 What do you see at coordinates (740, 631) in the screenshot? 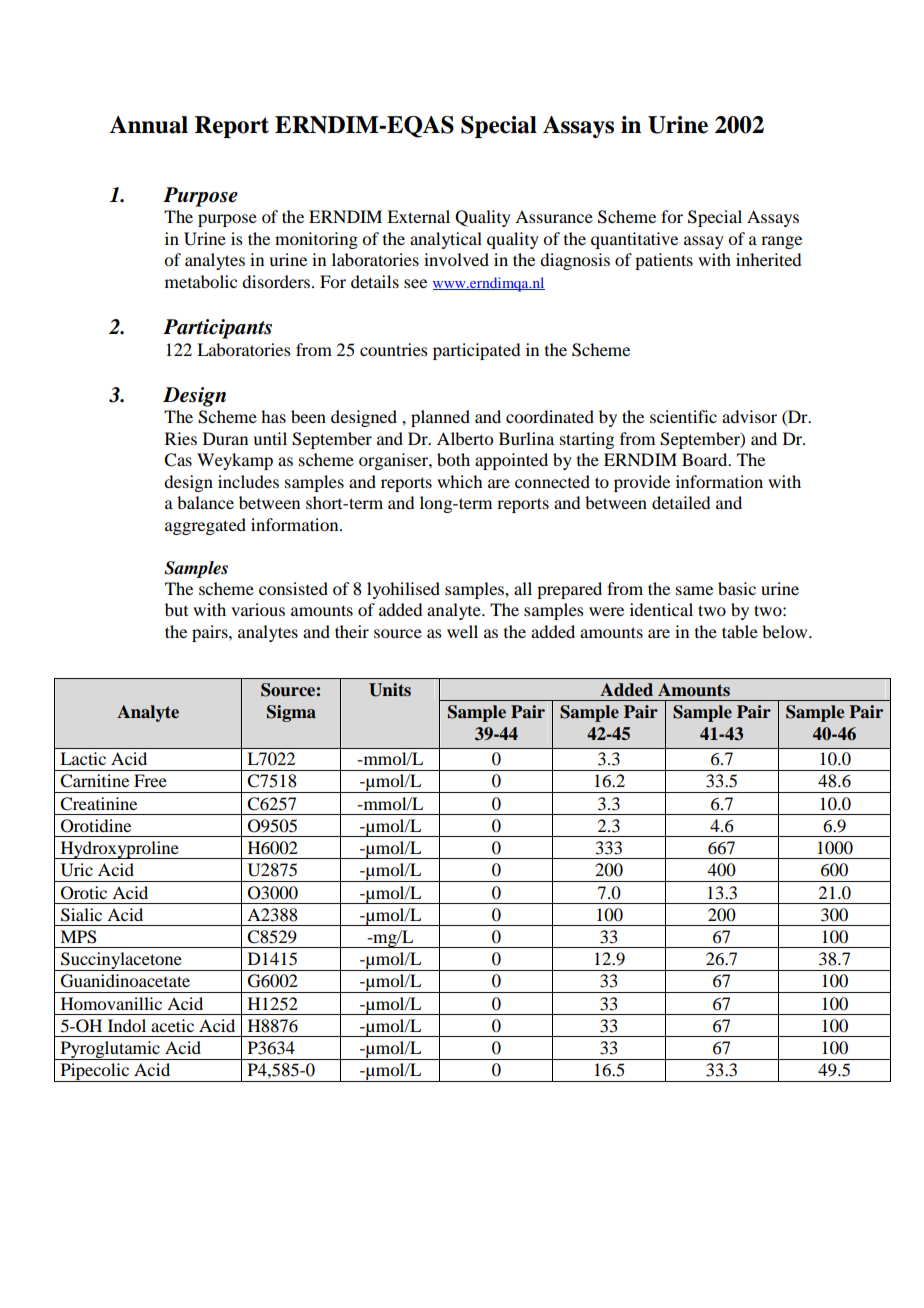
I see `table` at bounding box center [740, 631].
